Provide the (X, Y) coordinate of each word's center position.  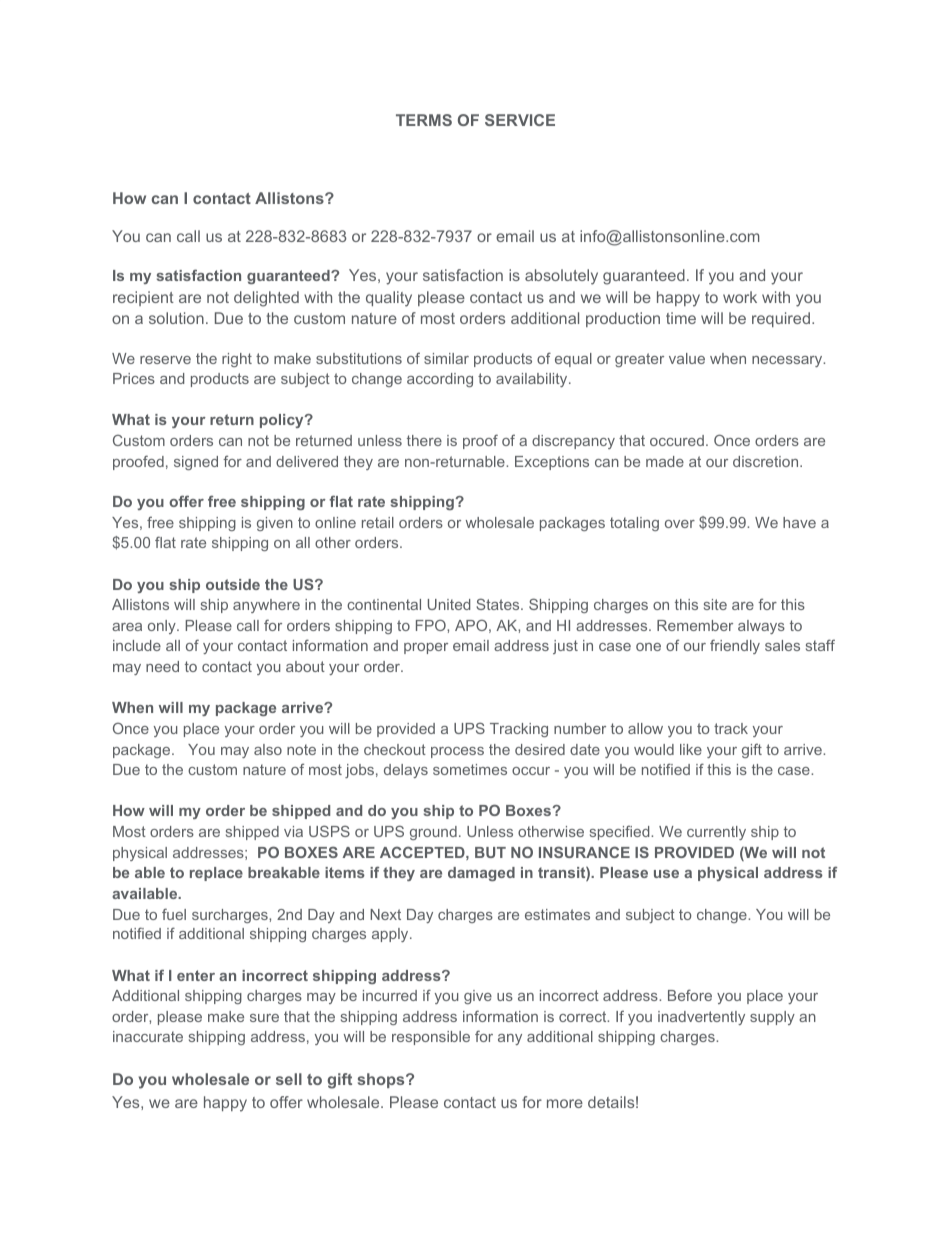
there (424, 440)
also (268, 749)
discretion (767, 461)
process (457, 752)
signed (196, 463)
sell (289, 1079)
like (691, 749)
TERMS (424, 120)
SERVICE (520, 120)
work (740, 297)
